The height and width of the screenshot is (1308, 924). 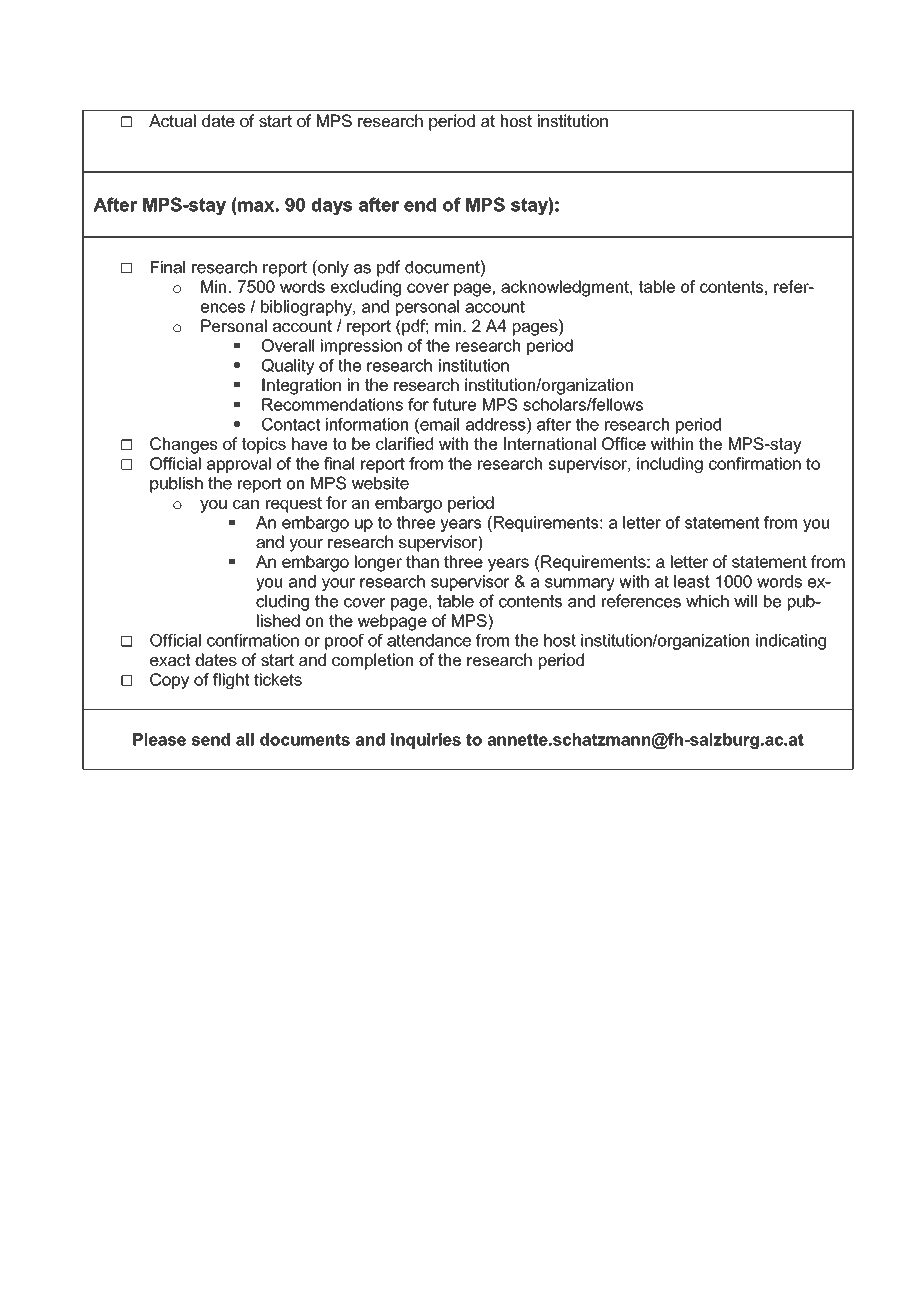 What do you see at coordinates (210, 739) in the screenshot?
I see `send` at bounding box center [210, 739].
